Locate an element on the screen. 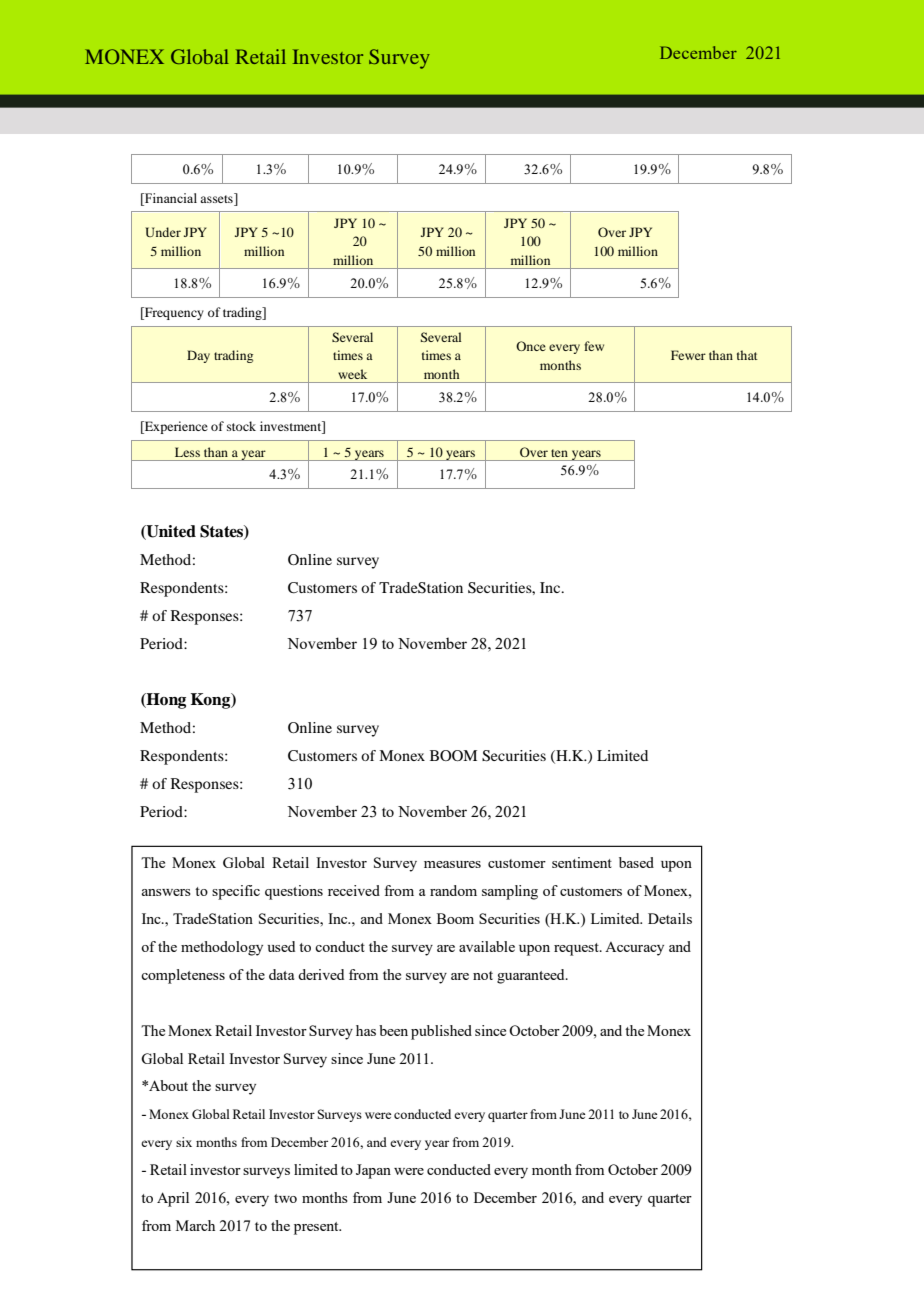 The height and width of the screenshot is (1308, 924). Less is located at coordinates (187, 452).
